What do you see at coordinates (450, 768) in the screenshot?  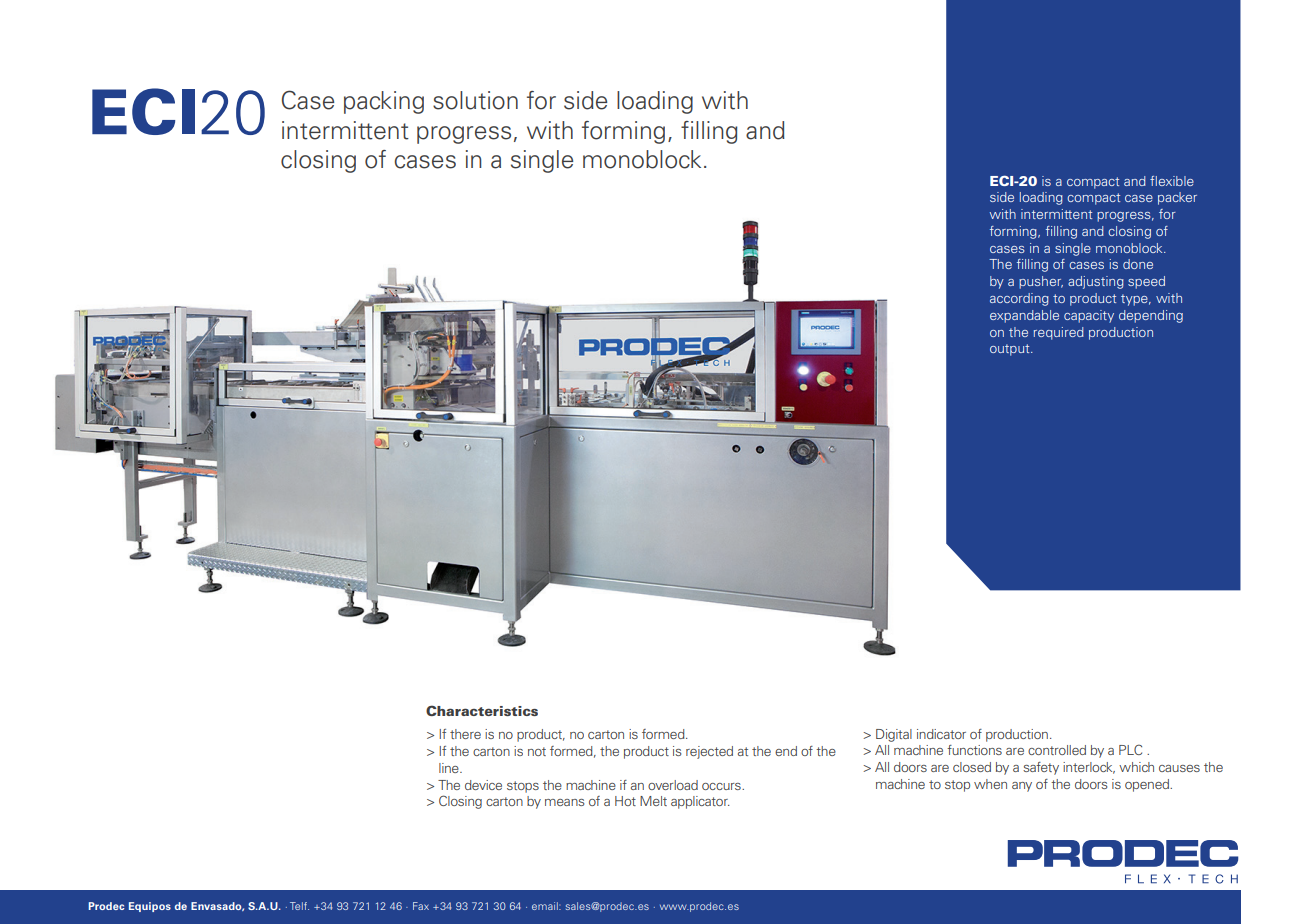 I see `line` at bounding box center [450, 768].
